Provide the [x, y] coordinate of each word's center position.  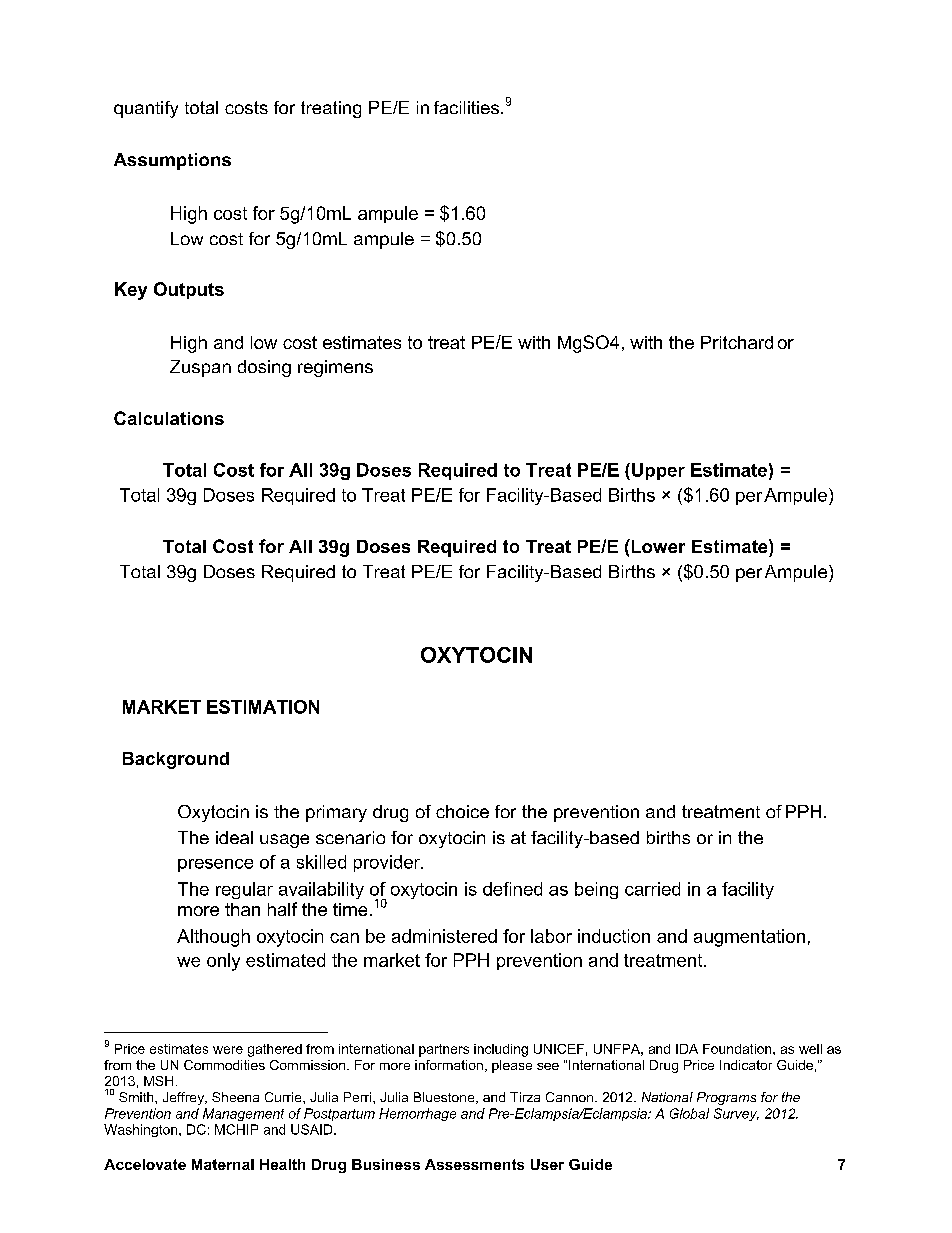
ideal [234, 837]
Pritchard [737, 342]
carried [652, 889]
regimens [335, 368]
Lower [657, 546]
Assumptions [172, 161]
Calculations [169, 418]
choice [462, 811]
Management [243, 1114]
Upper [658, 471]
